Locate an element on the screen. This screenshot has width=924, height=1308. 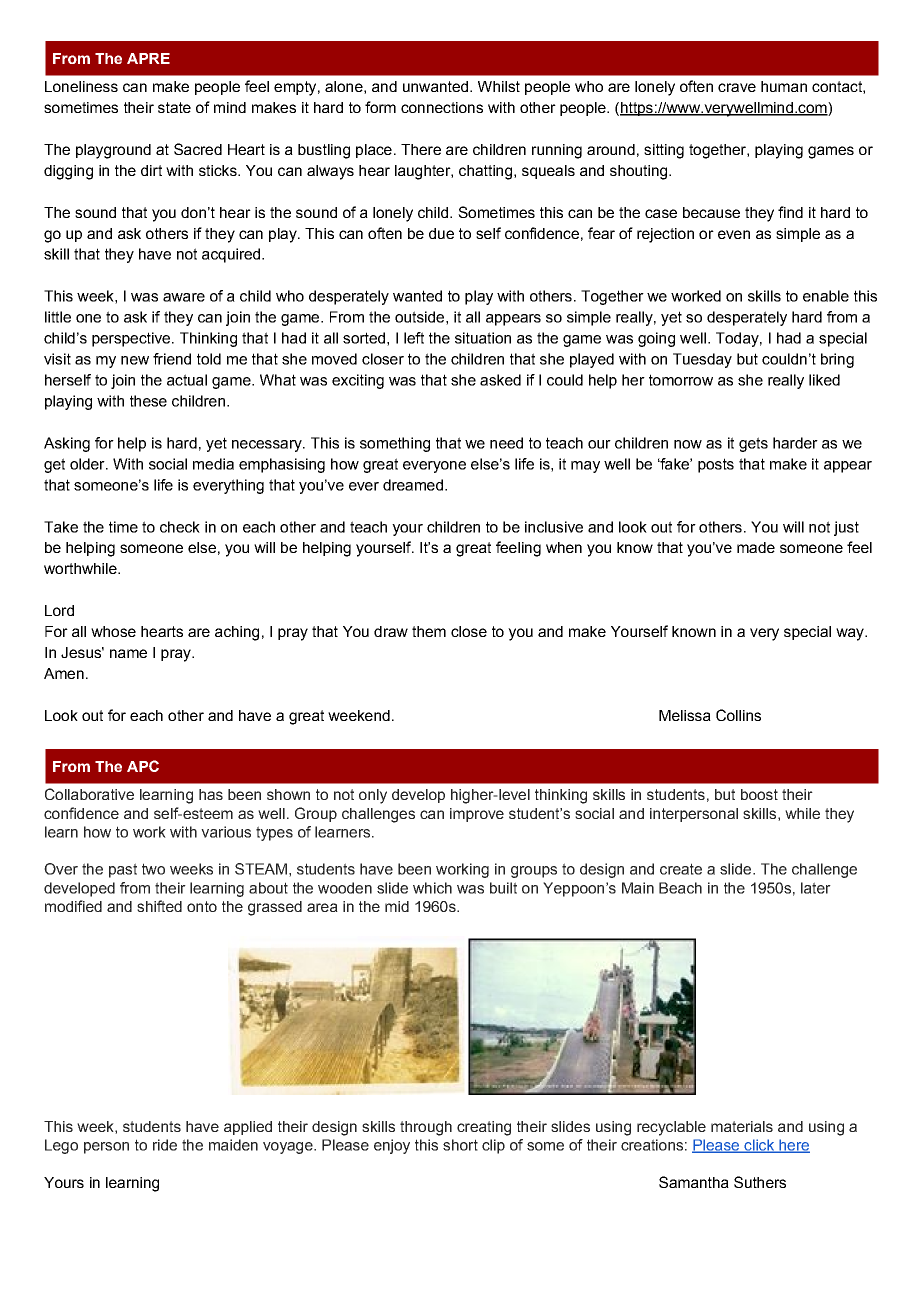
later is located at coordinates (816, 888).
